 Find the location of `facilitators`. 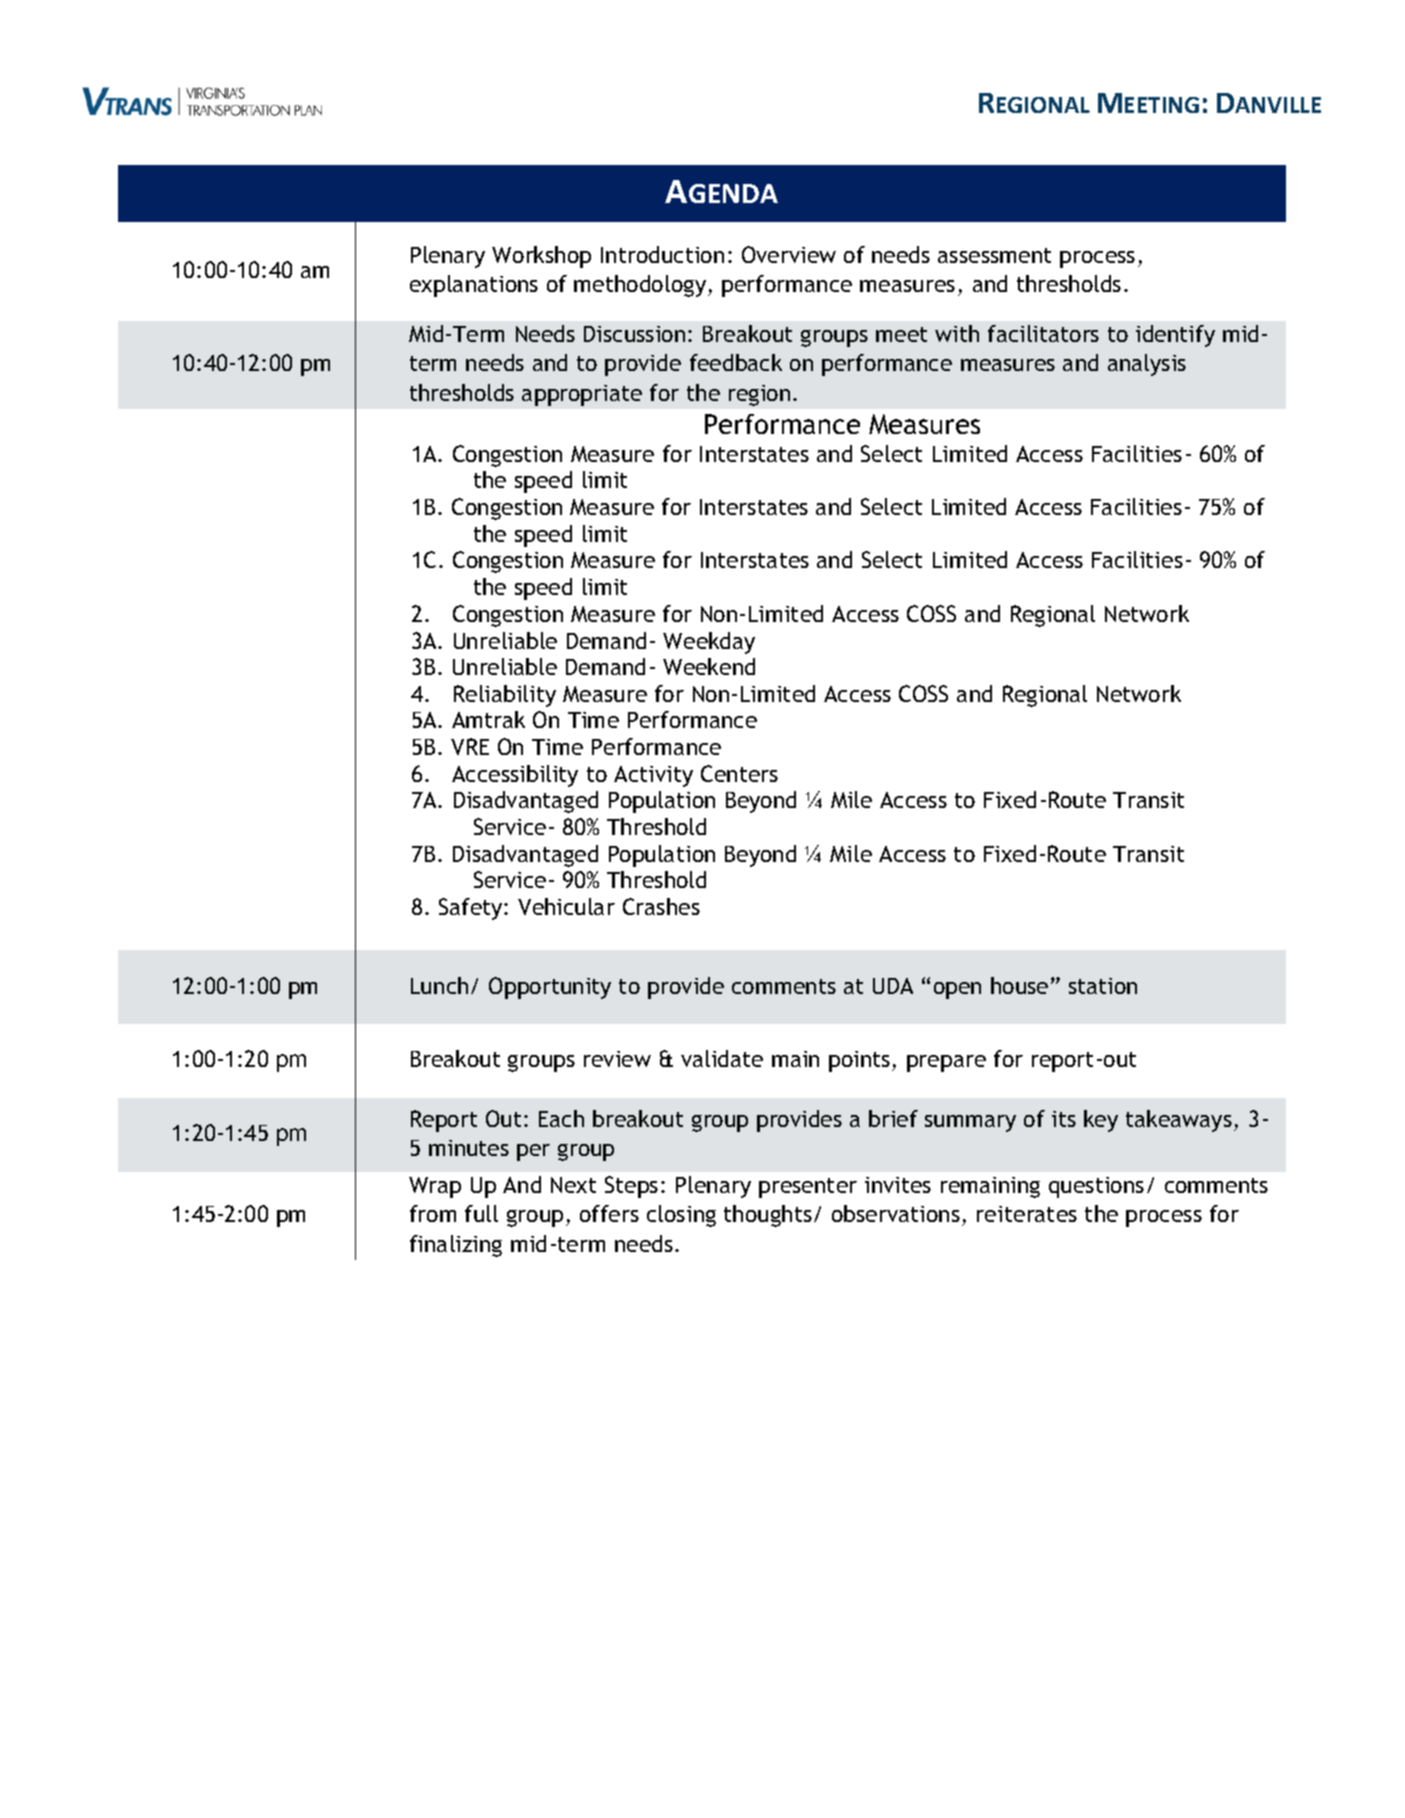

facilitators is located at coordinates (1043, 333).
